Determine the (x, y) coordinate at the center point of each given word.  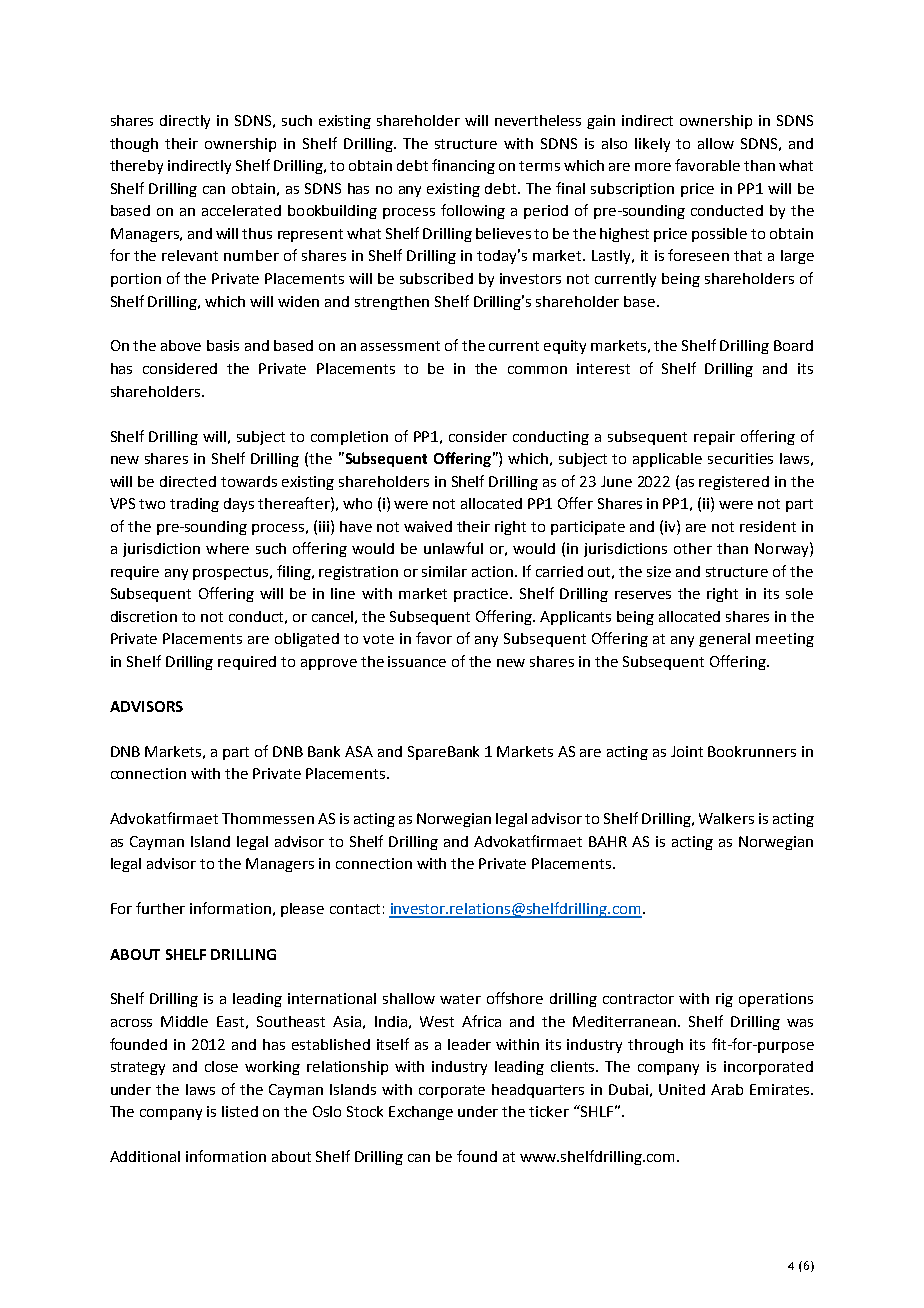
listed (240, 1111)
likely (652, 145)
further (160, 908)
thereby (136, 167)
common (537, 370)
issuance (417, 661)
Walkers (726, 818)
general (724, 640)
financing (463, 166)
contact (355, 909)
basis (223, 345)
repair (714, 438)
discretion (144, 616)
